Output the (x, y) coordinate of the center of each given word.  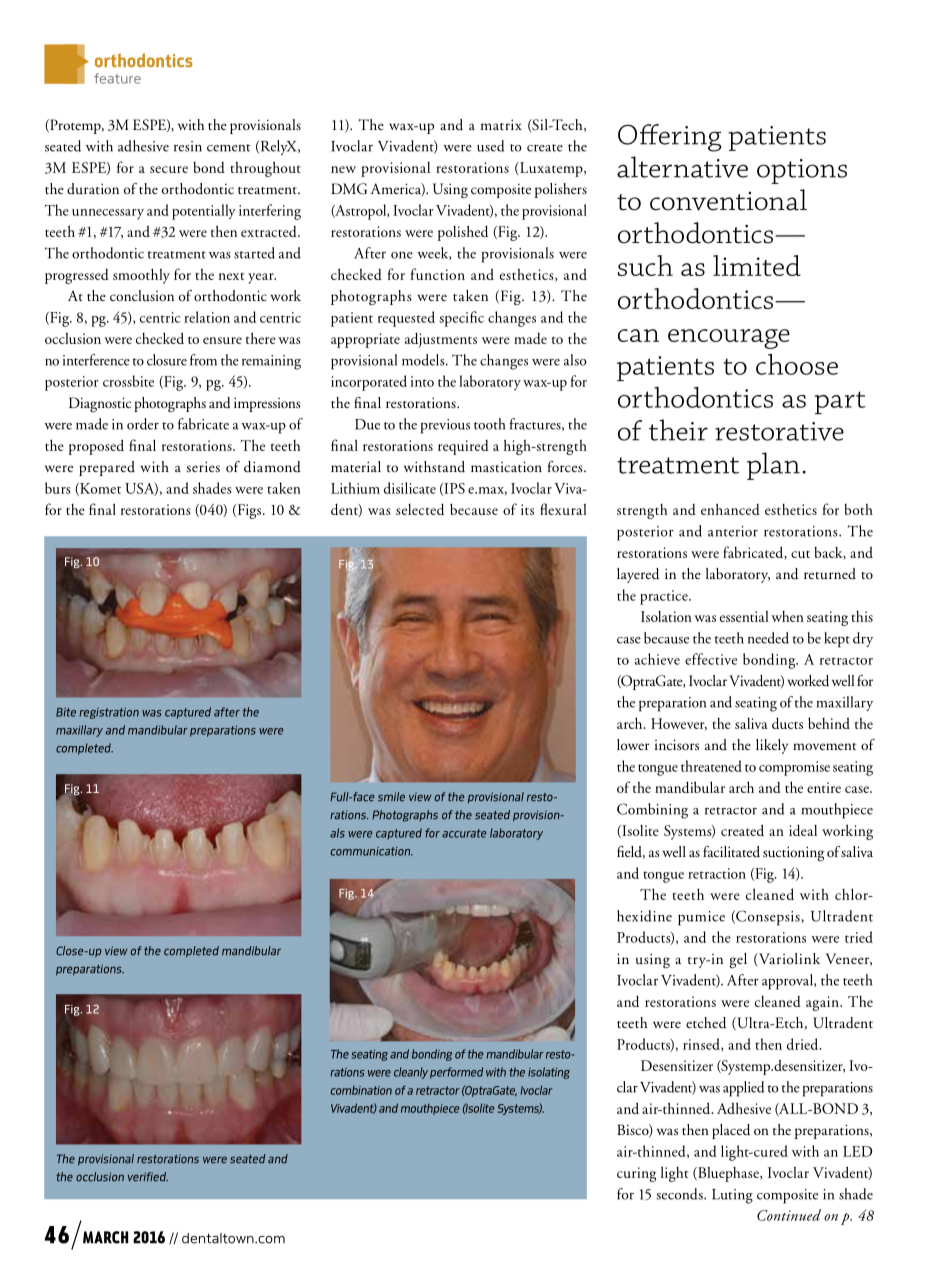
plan (773, 466)
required (463, 447)
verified (148, 1177)
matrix (501, 124)
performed (456, 1073)
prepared (107, 468)
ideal (803, 830)
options (802, 171)
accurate (464, 833)
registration (109, 713)
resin (188, 146)
